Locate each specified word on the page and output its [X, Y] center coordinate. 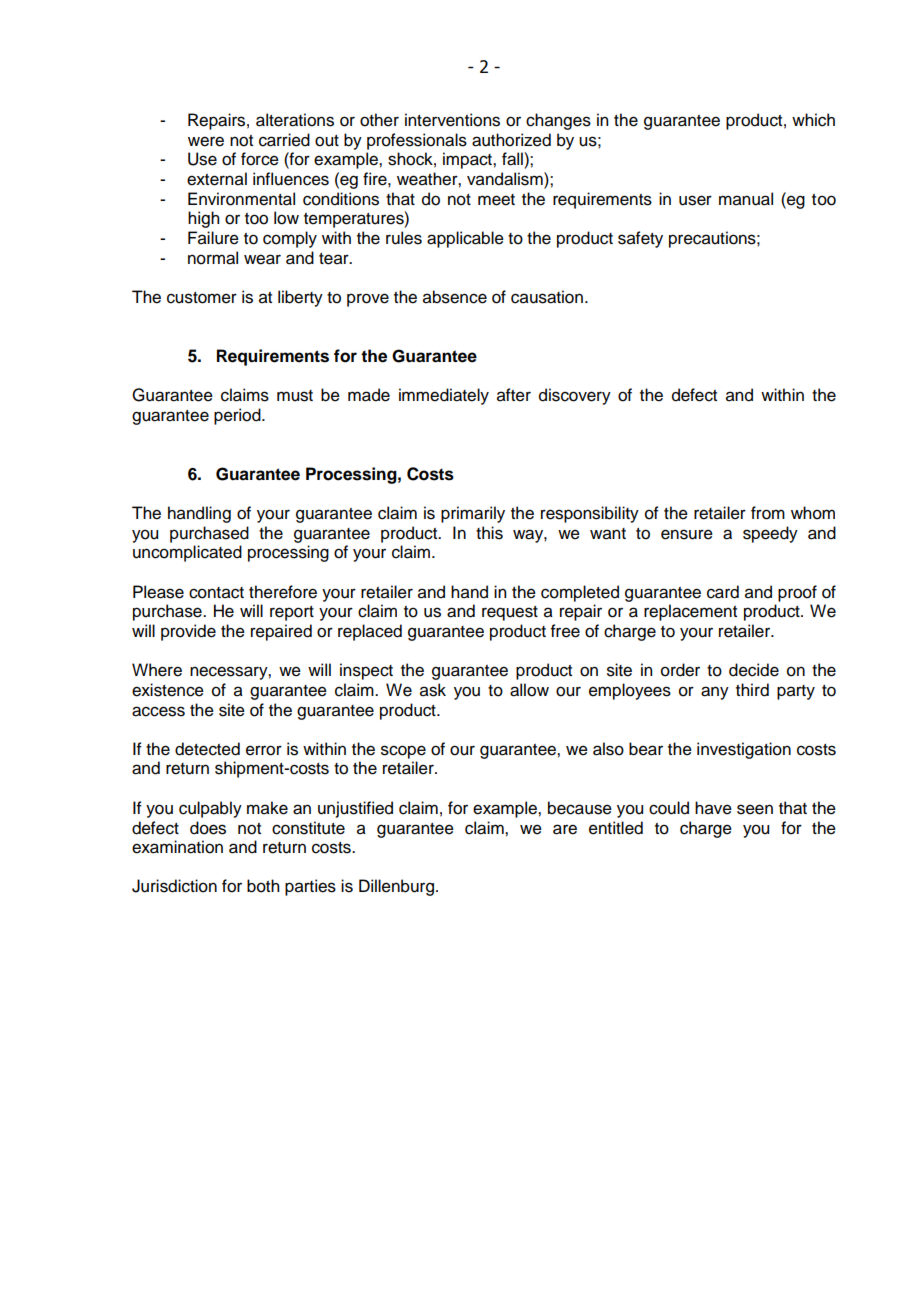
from [768, 513]
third [752, 690]
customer [202, 298]
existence [168, 690]
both [263, 886]
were [206, 141]
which [813, 120]
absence [455, 297]
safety [640, 239]
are [565, 829]
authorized [511, 140]
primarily [473, 514]
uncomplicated [187, 553]
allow [529, 690]
